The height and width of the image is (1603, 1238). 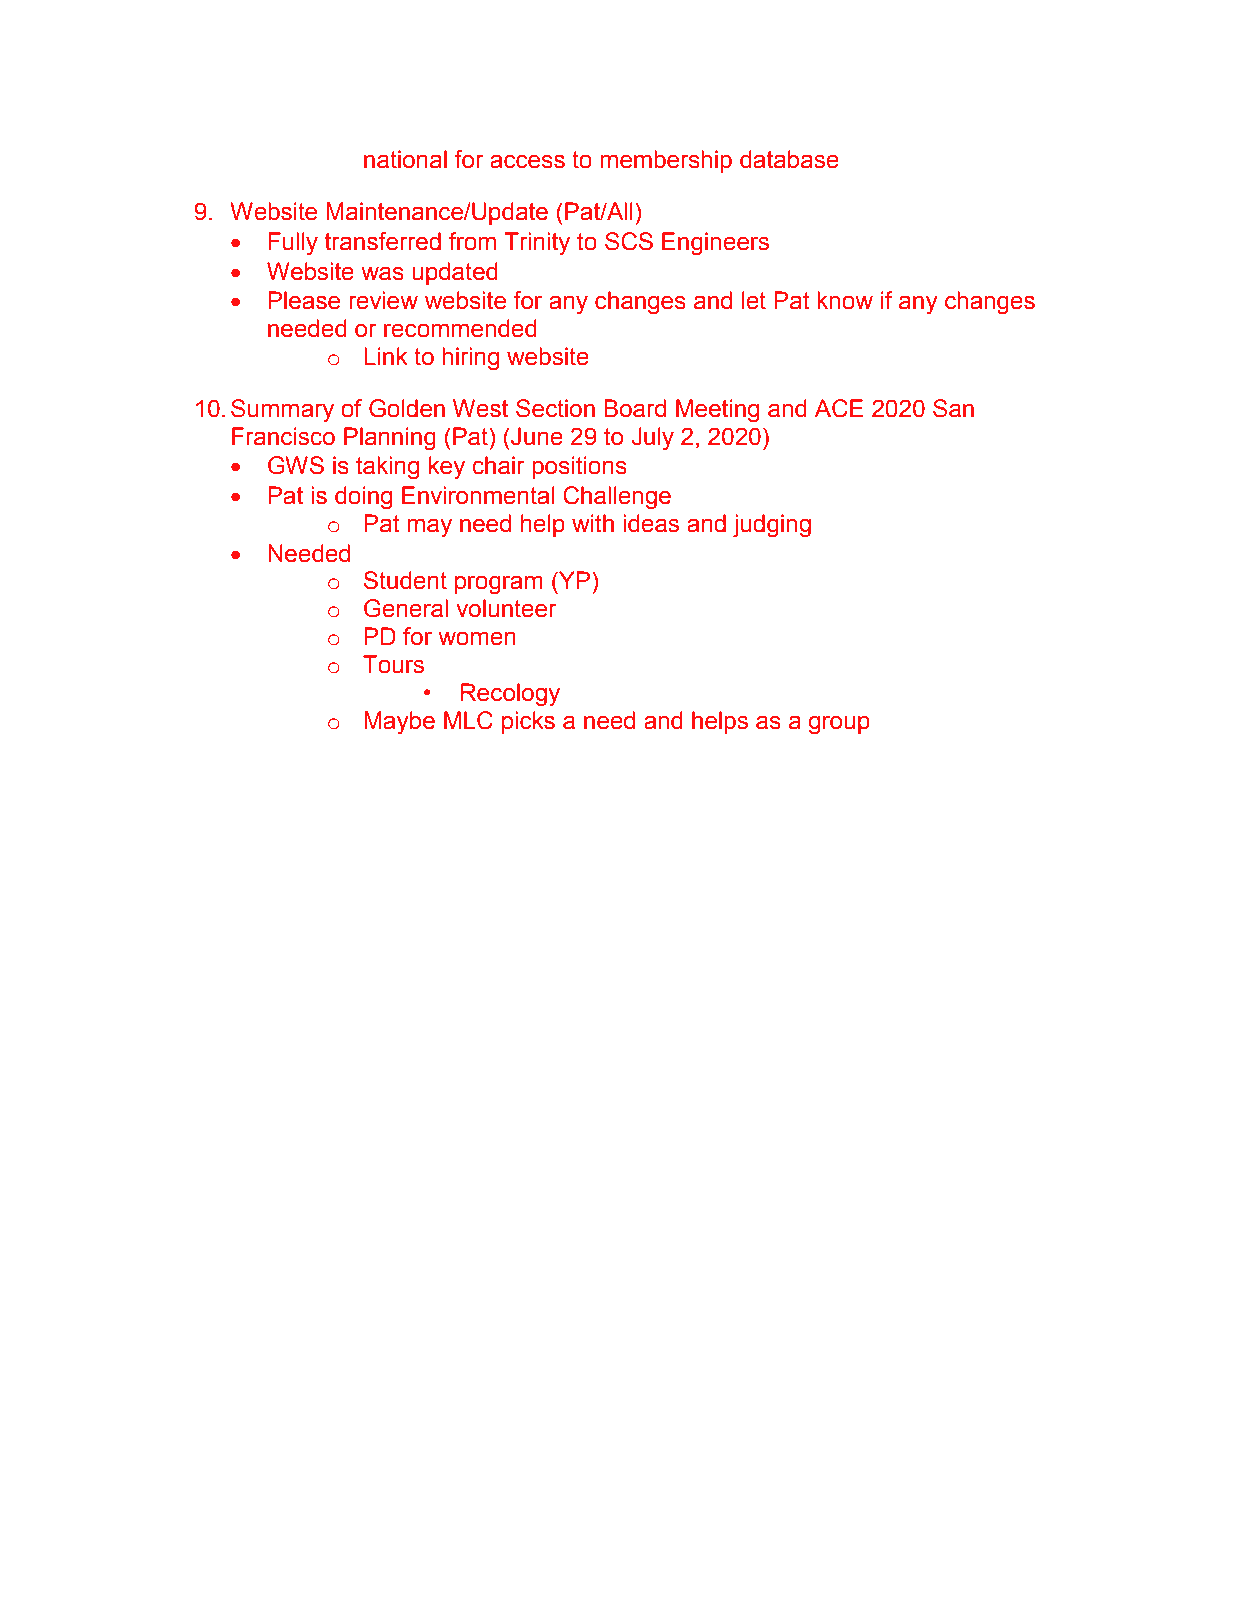 What do you see at coordinates (399, 723) in the image?
I see `Maybe` at bounding box center [399, 723].
